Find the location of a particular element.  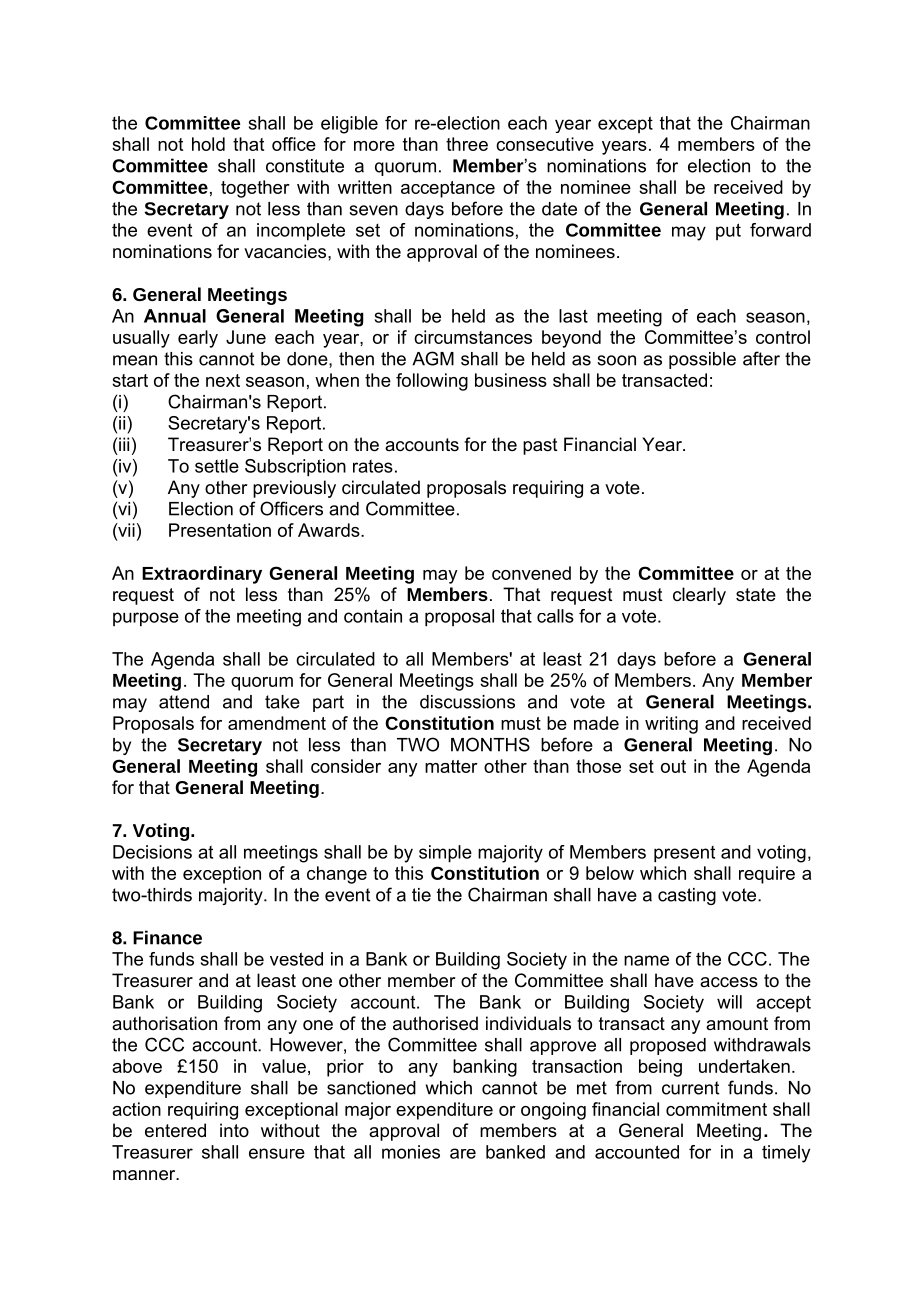

possible is located at coordinates (702, 360).
